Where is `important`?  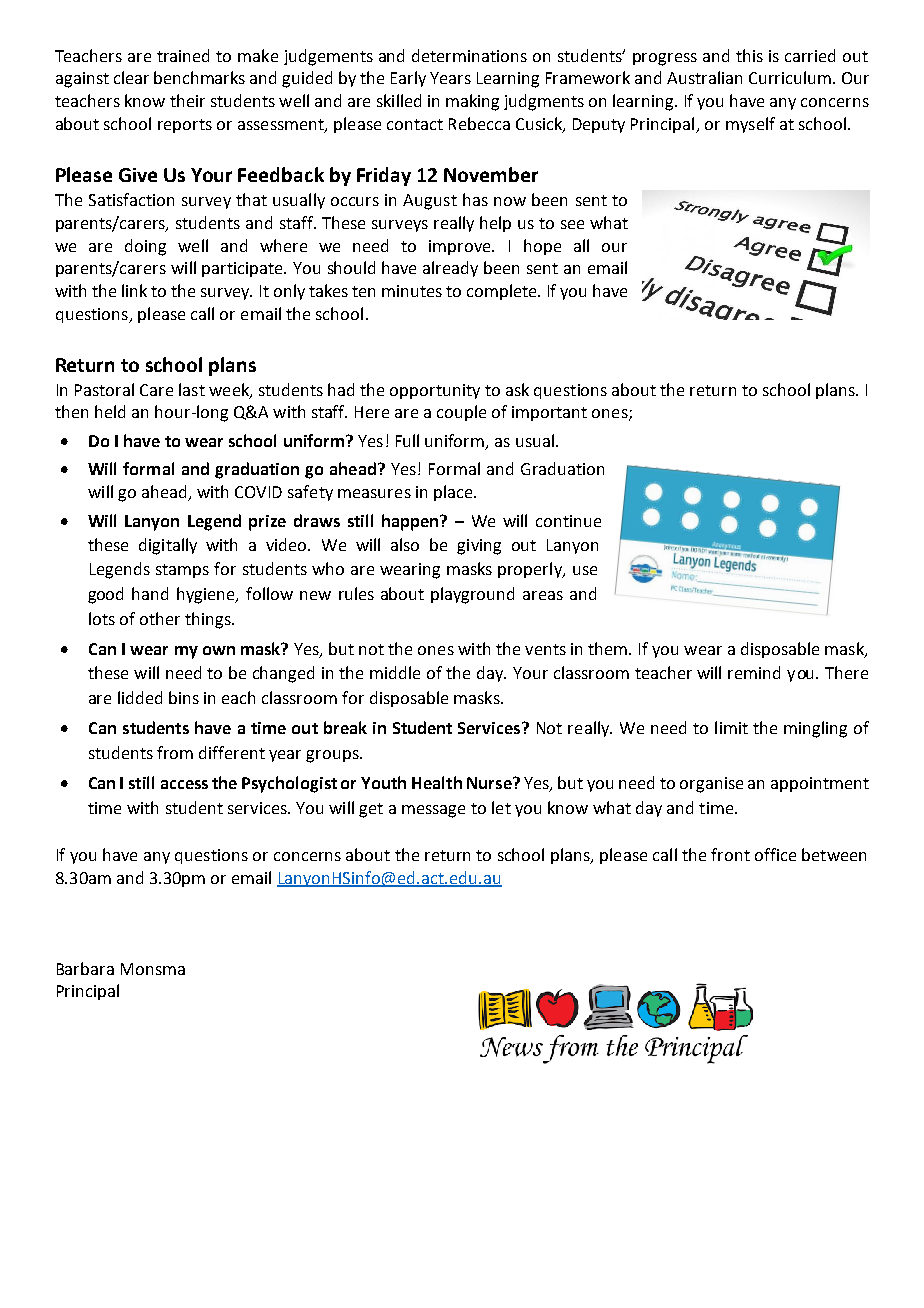
important is located at coordinates (549, 413).
